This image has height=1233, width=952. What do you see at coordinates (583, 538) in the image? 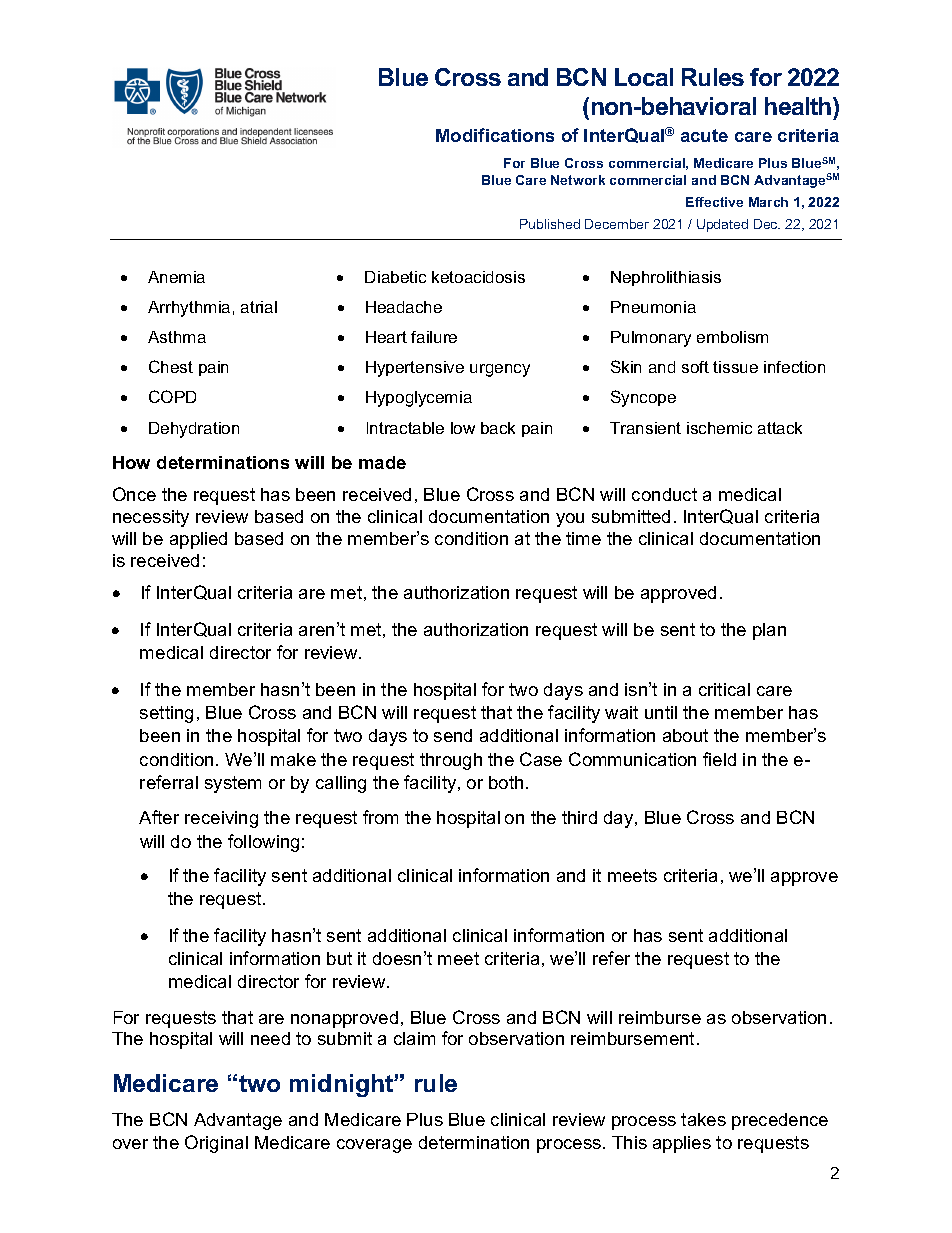
I see `time` at bounding box center [583, 538].
